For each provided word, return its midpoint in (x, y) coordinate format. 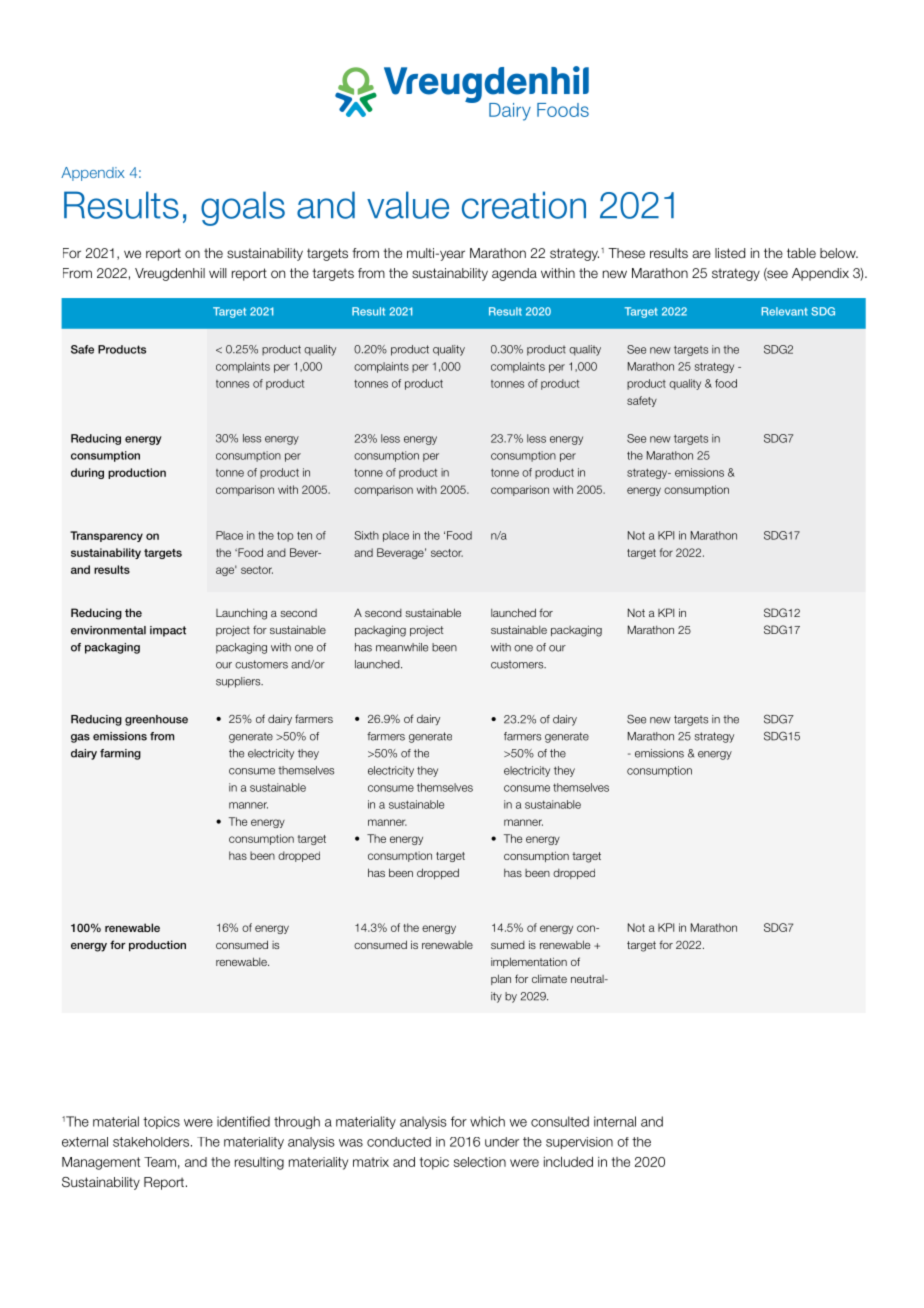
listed (730, 253)
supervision (579, 1143)
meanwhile (402, 647)
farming (120, 754)
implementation (529, 962)
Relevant (784, 311)
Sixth (366, 535)
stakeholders (151, 1142)
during (87, 473)
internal (615, 1121)
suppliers (239, 682)
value (408, 205)
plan (501, 979)
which (487, 1121)
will (218, 273)
